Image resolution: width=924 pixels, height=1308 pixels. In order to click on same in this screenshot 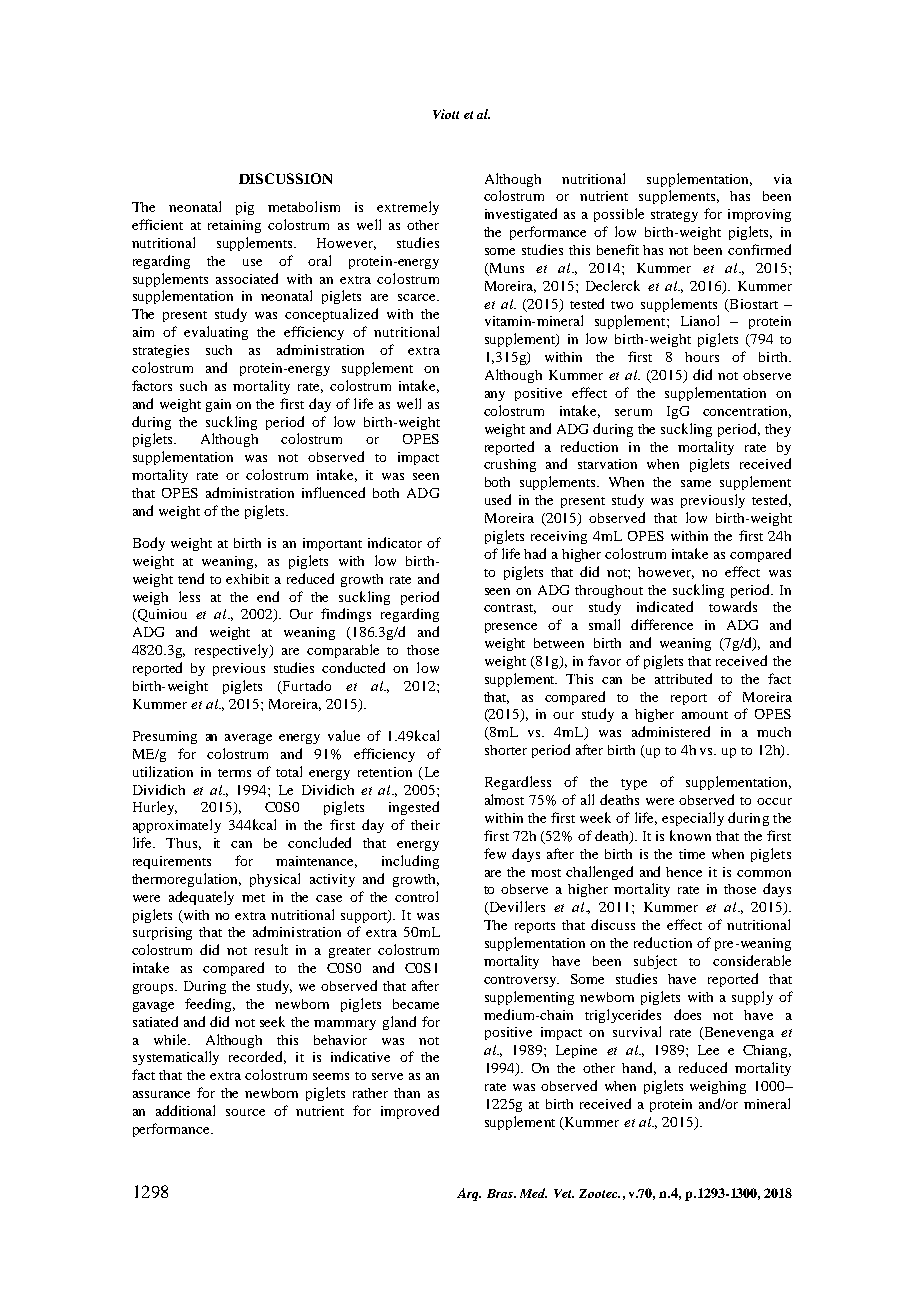, I will do `click(696, 483)`.
